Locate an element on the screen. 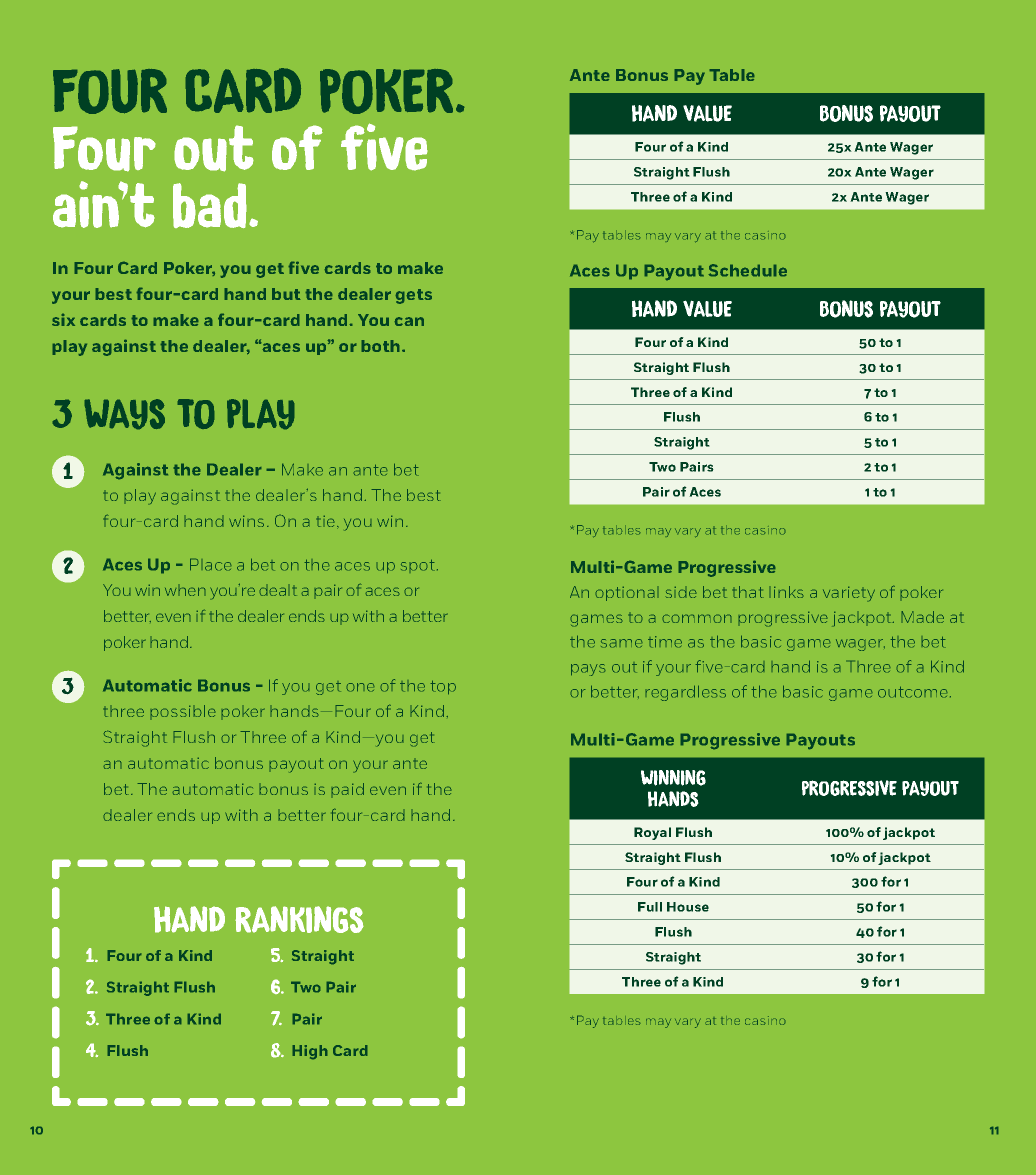 Image resolution: width=1036 pixels, height=1175 pixels. WINNING is located at coordinates (673, 778).
